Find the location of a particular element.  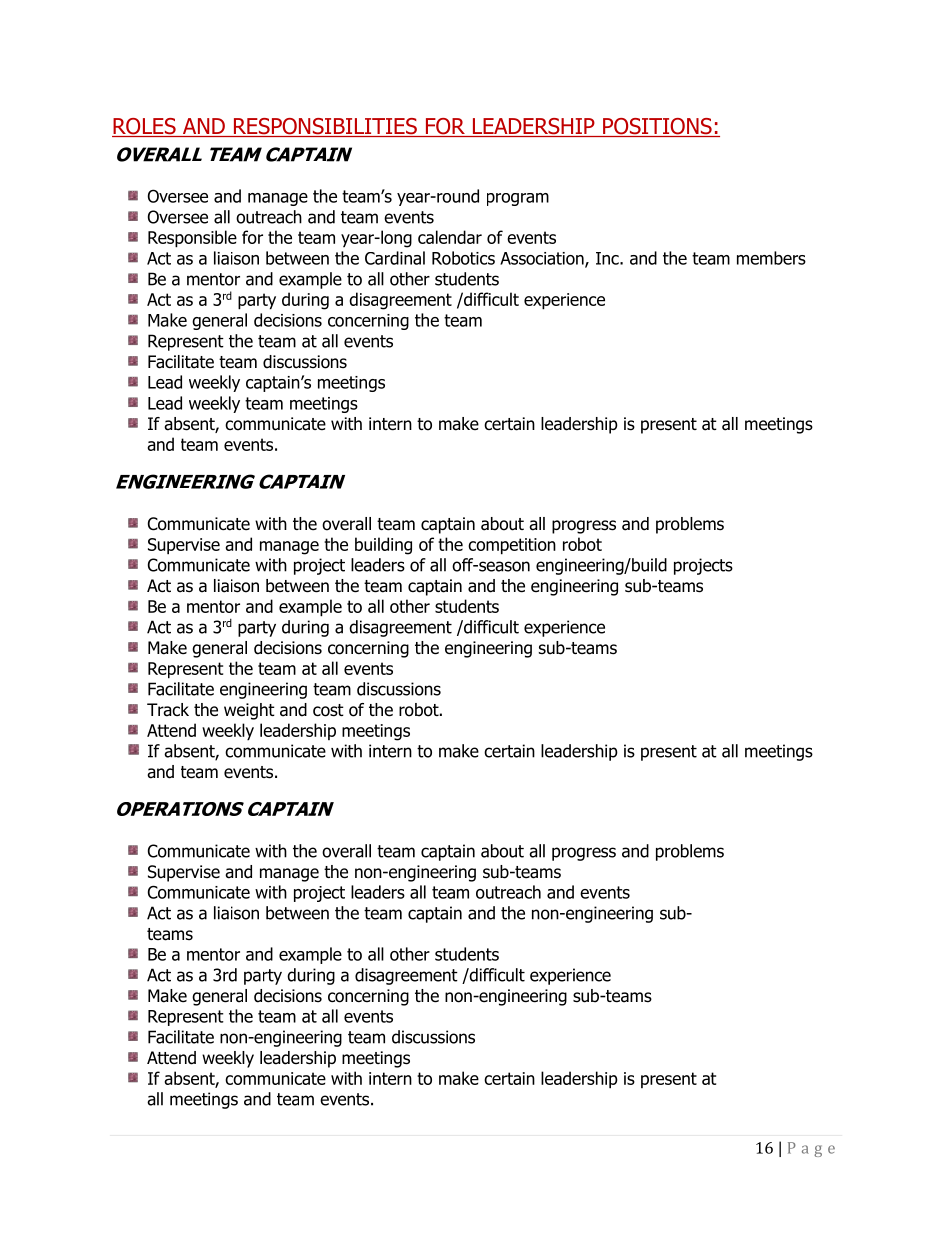

members is located at coordinates (771, 258).
